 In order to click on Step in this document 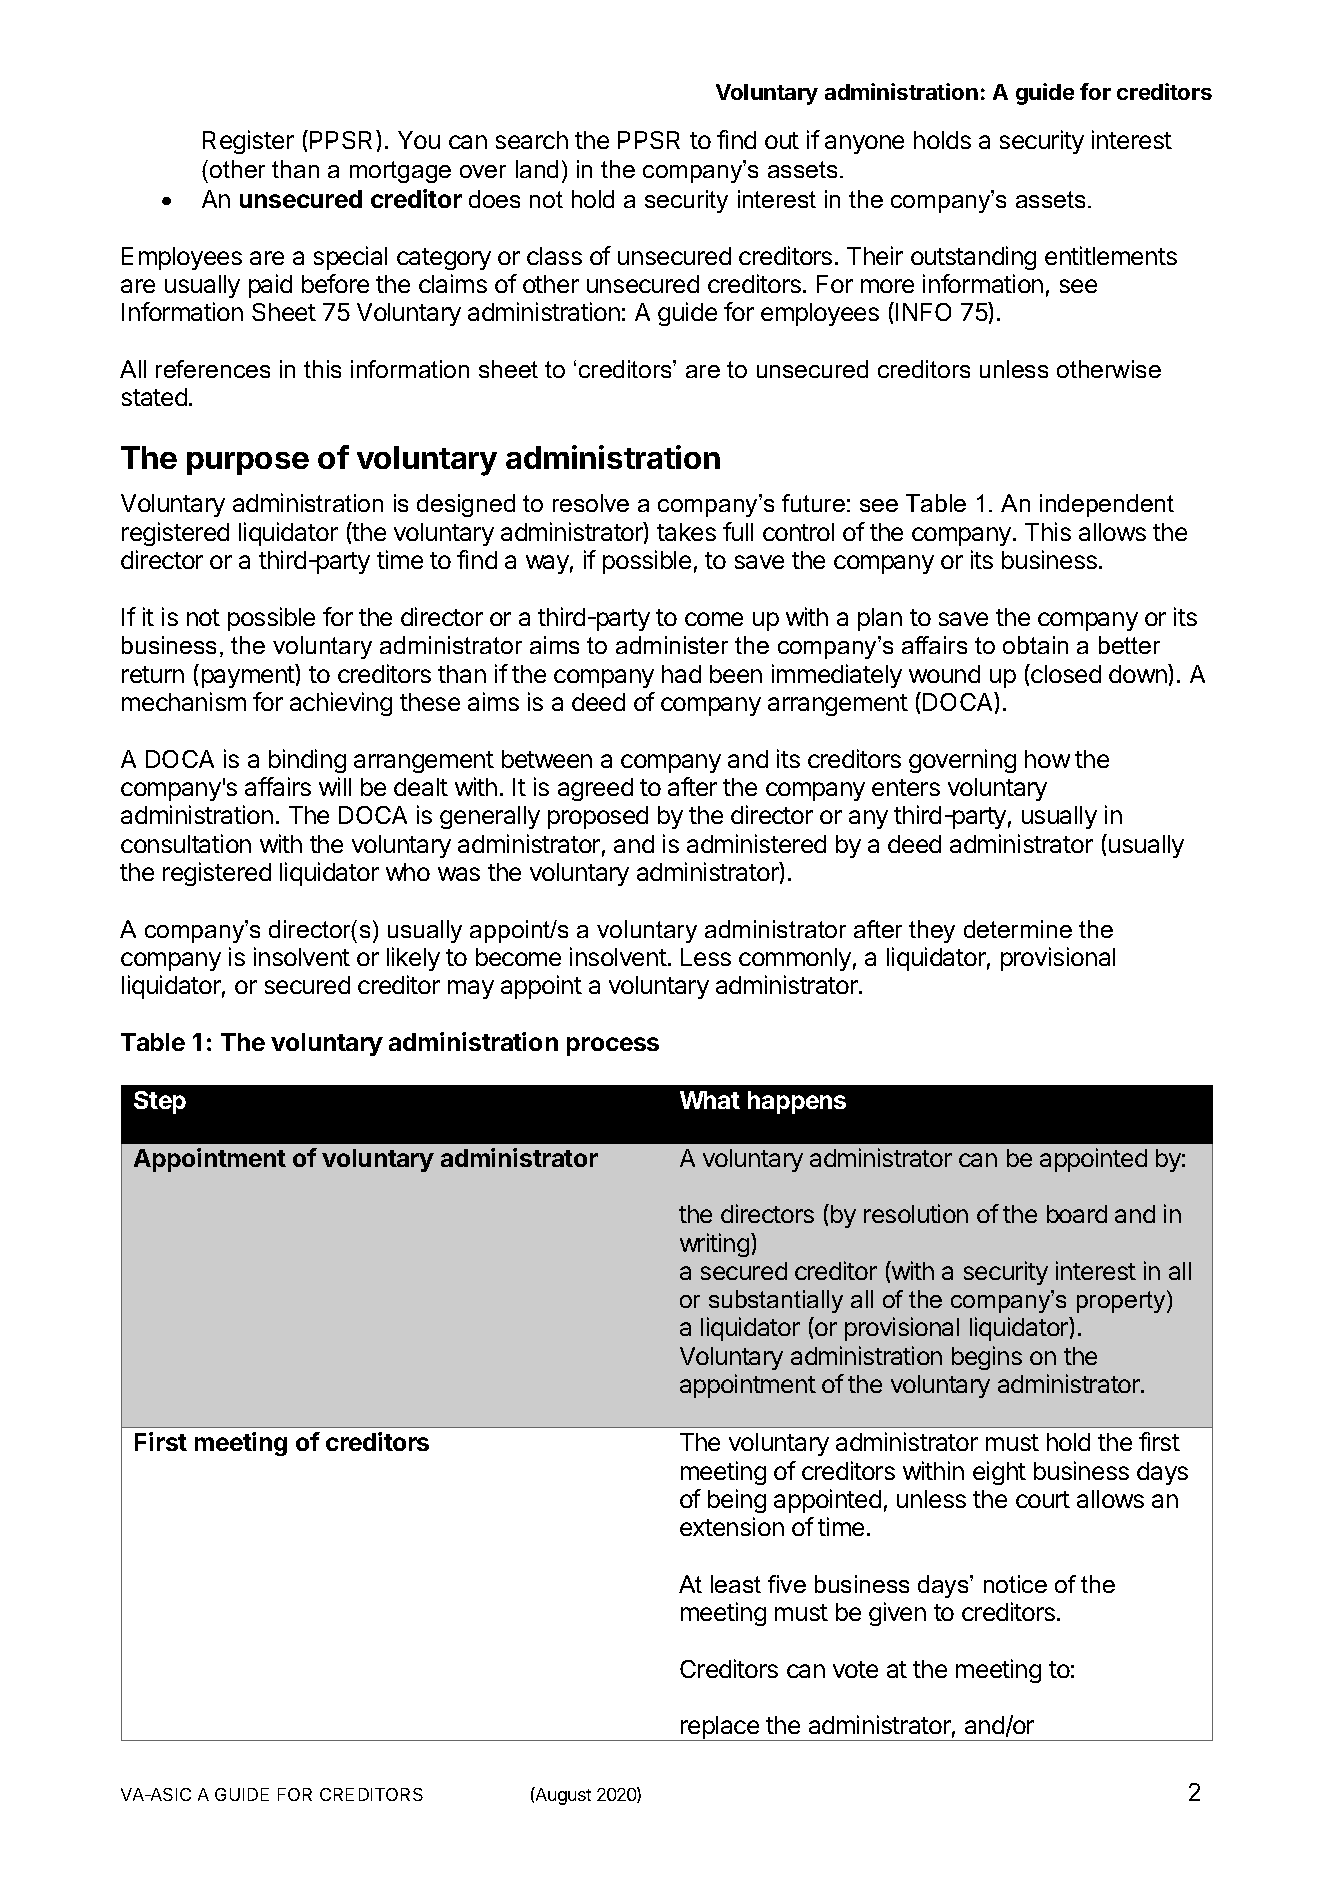, I will do `click(160, 1102)`.
